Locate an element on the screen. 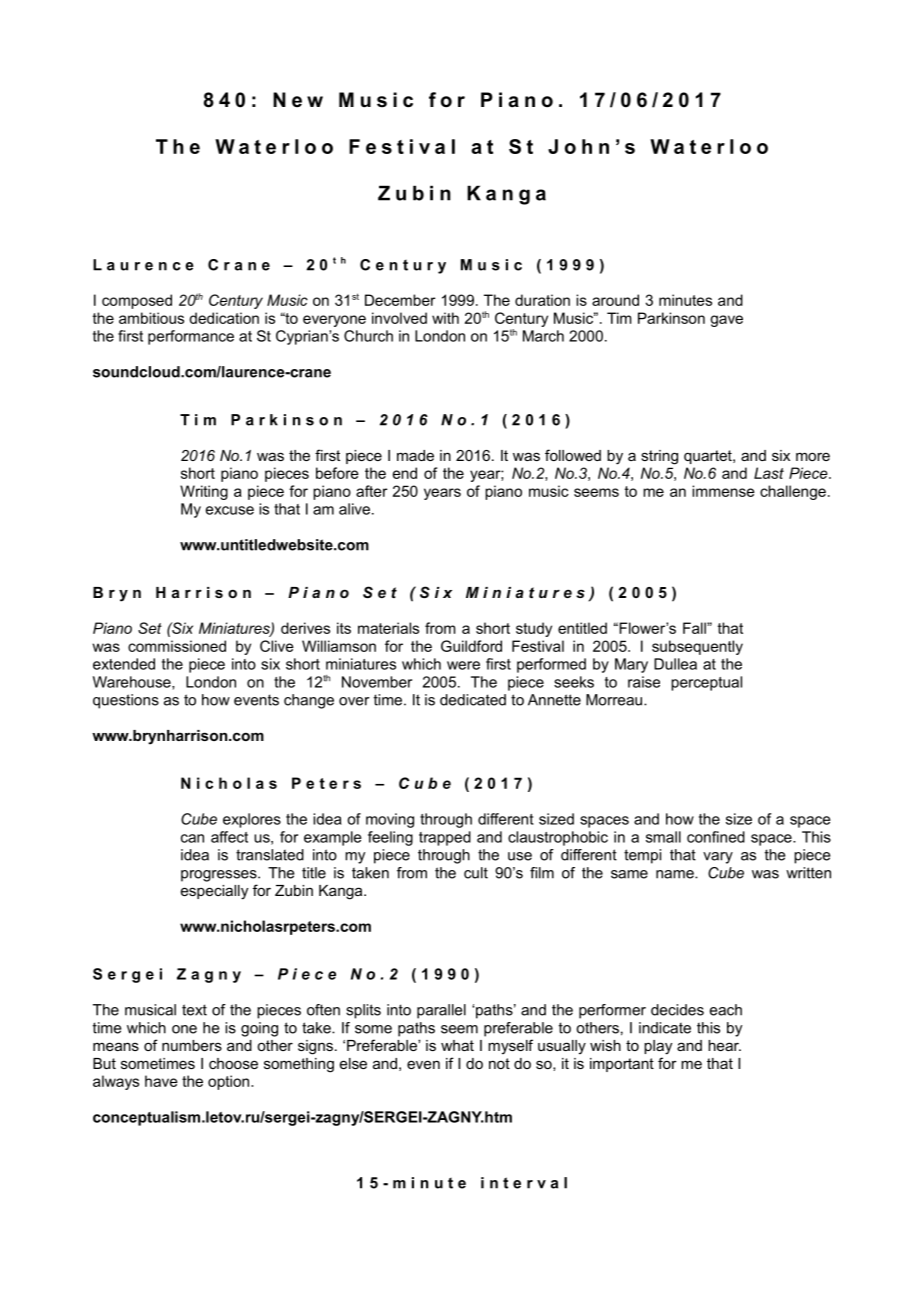 This screenshot has height=1308, width=924. gave is located at coordinates (726, 321).
